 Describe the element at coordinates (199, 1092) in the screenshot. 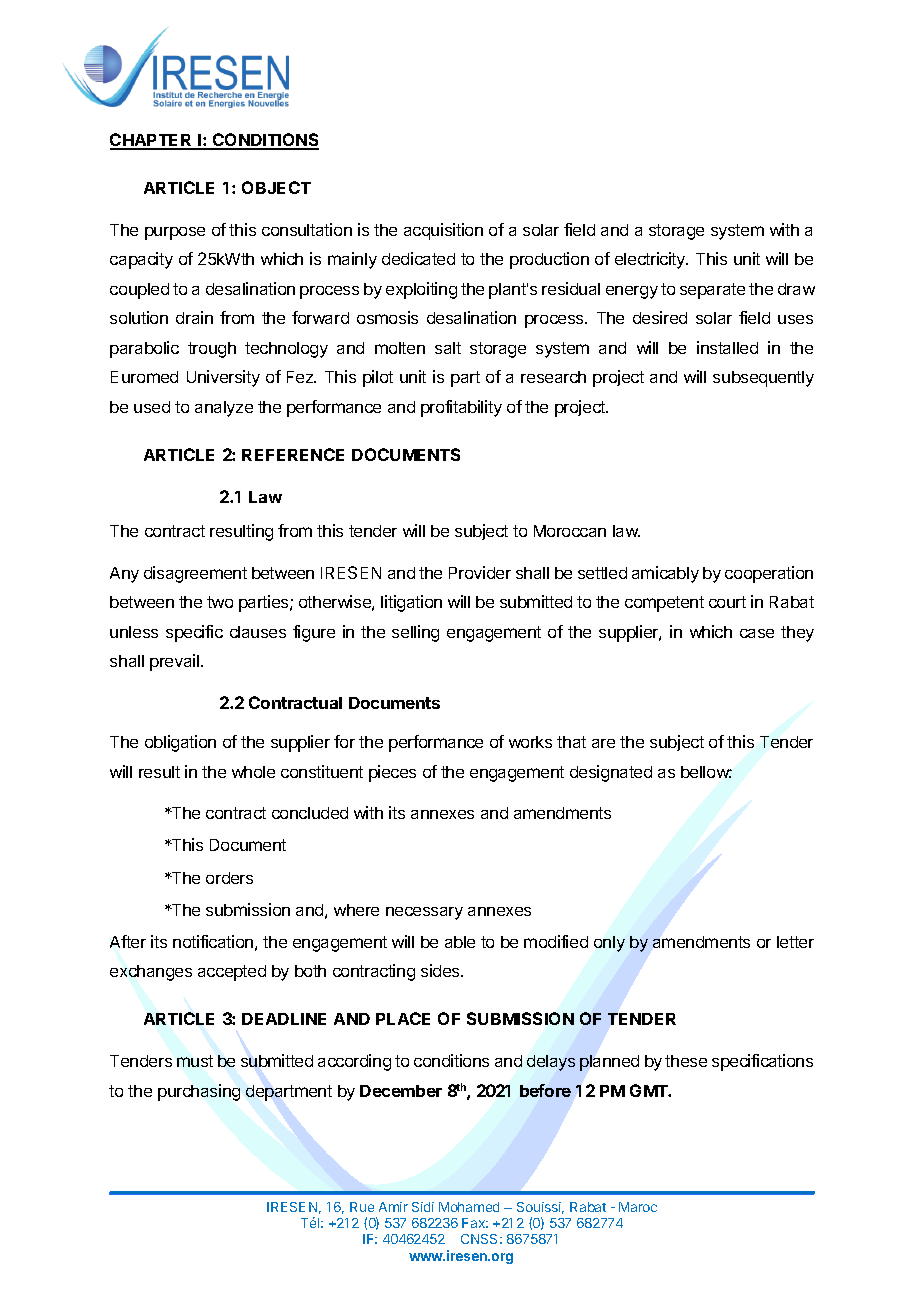

I see `purchasing` at that location.
